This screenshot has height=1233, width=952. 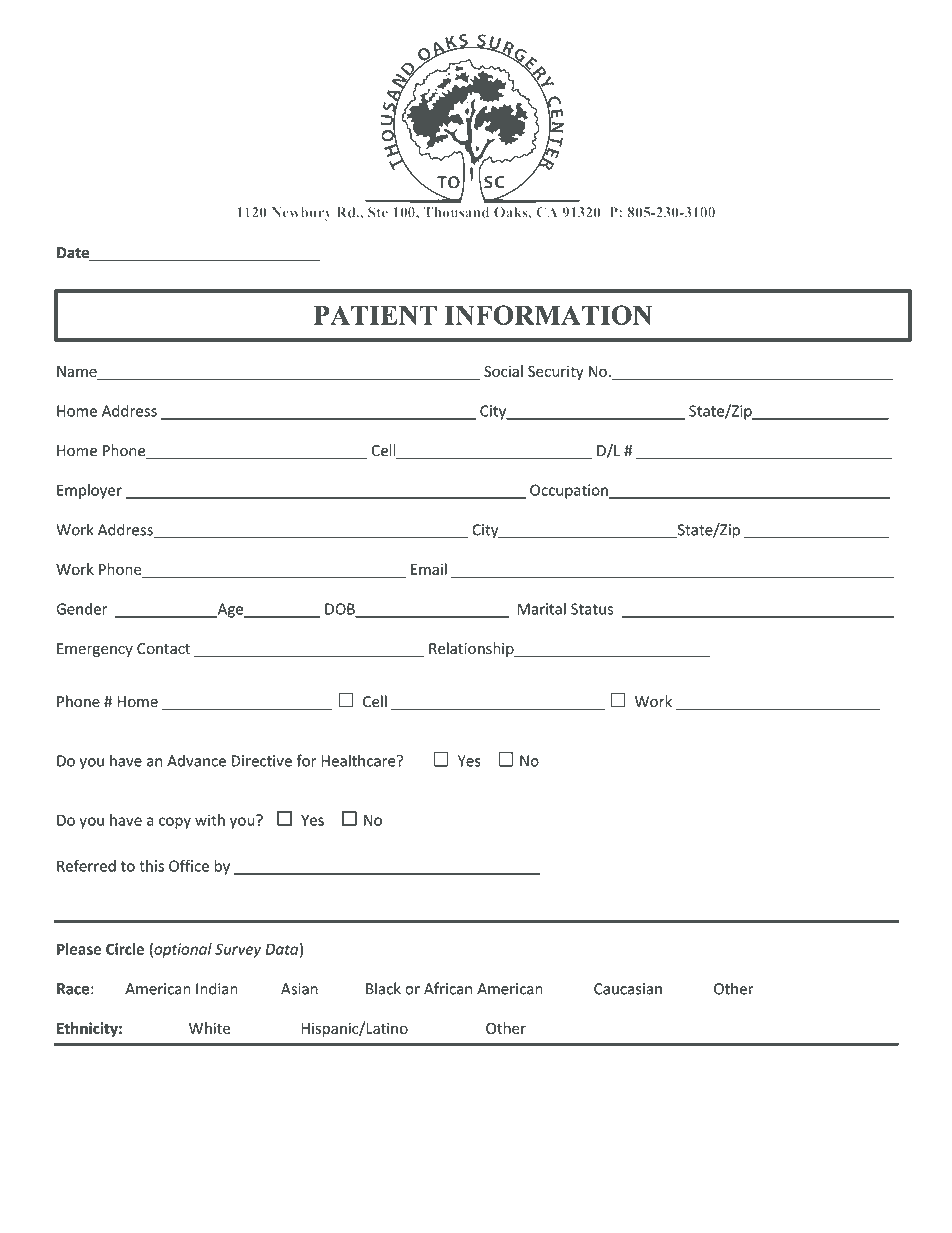 What do you see at coordinates (359, 760) in the screenshot?
I see `Healthcare` at bounding box center [359, 760].
